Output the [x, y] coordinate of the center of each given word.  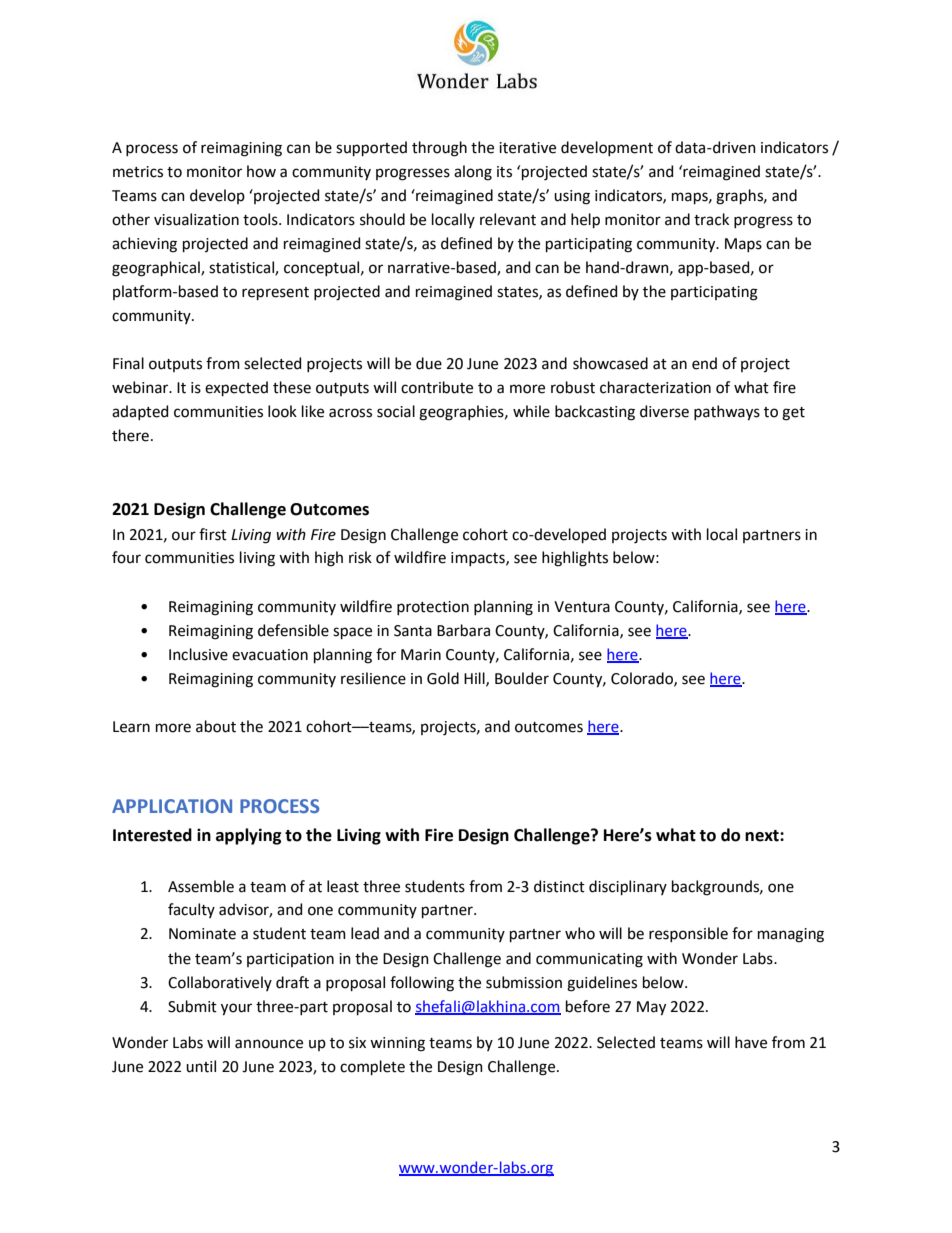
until [201, 1066]
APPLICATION [172, 806]
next [763, 836]
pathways [727, 413]
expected [236, 388]
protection [433, 608]
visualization [196, 219]
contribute [437, 387]
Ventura [582, 607]
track [711, 219]
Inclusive [198, 654]
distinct [559, 886]
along [473, 173]
